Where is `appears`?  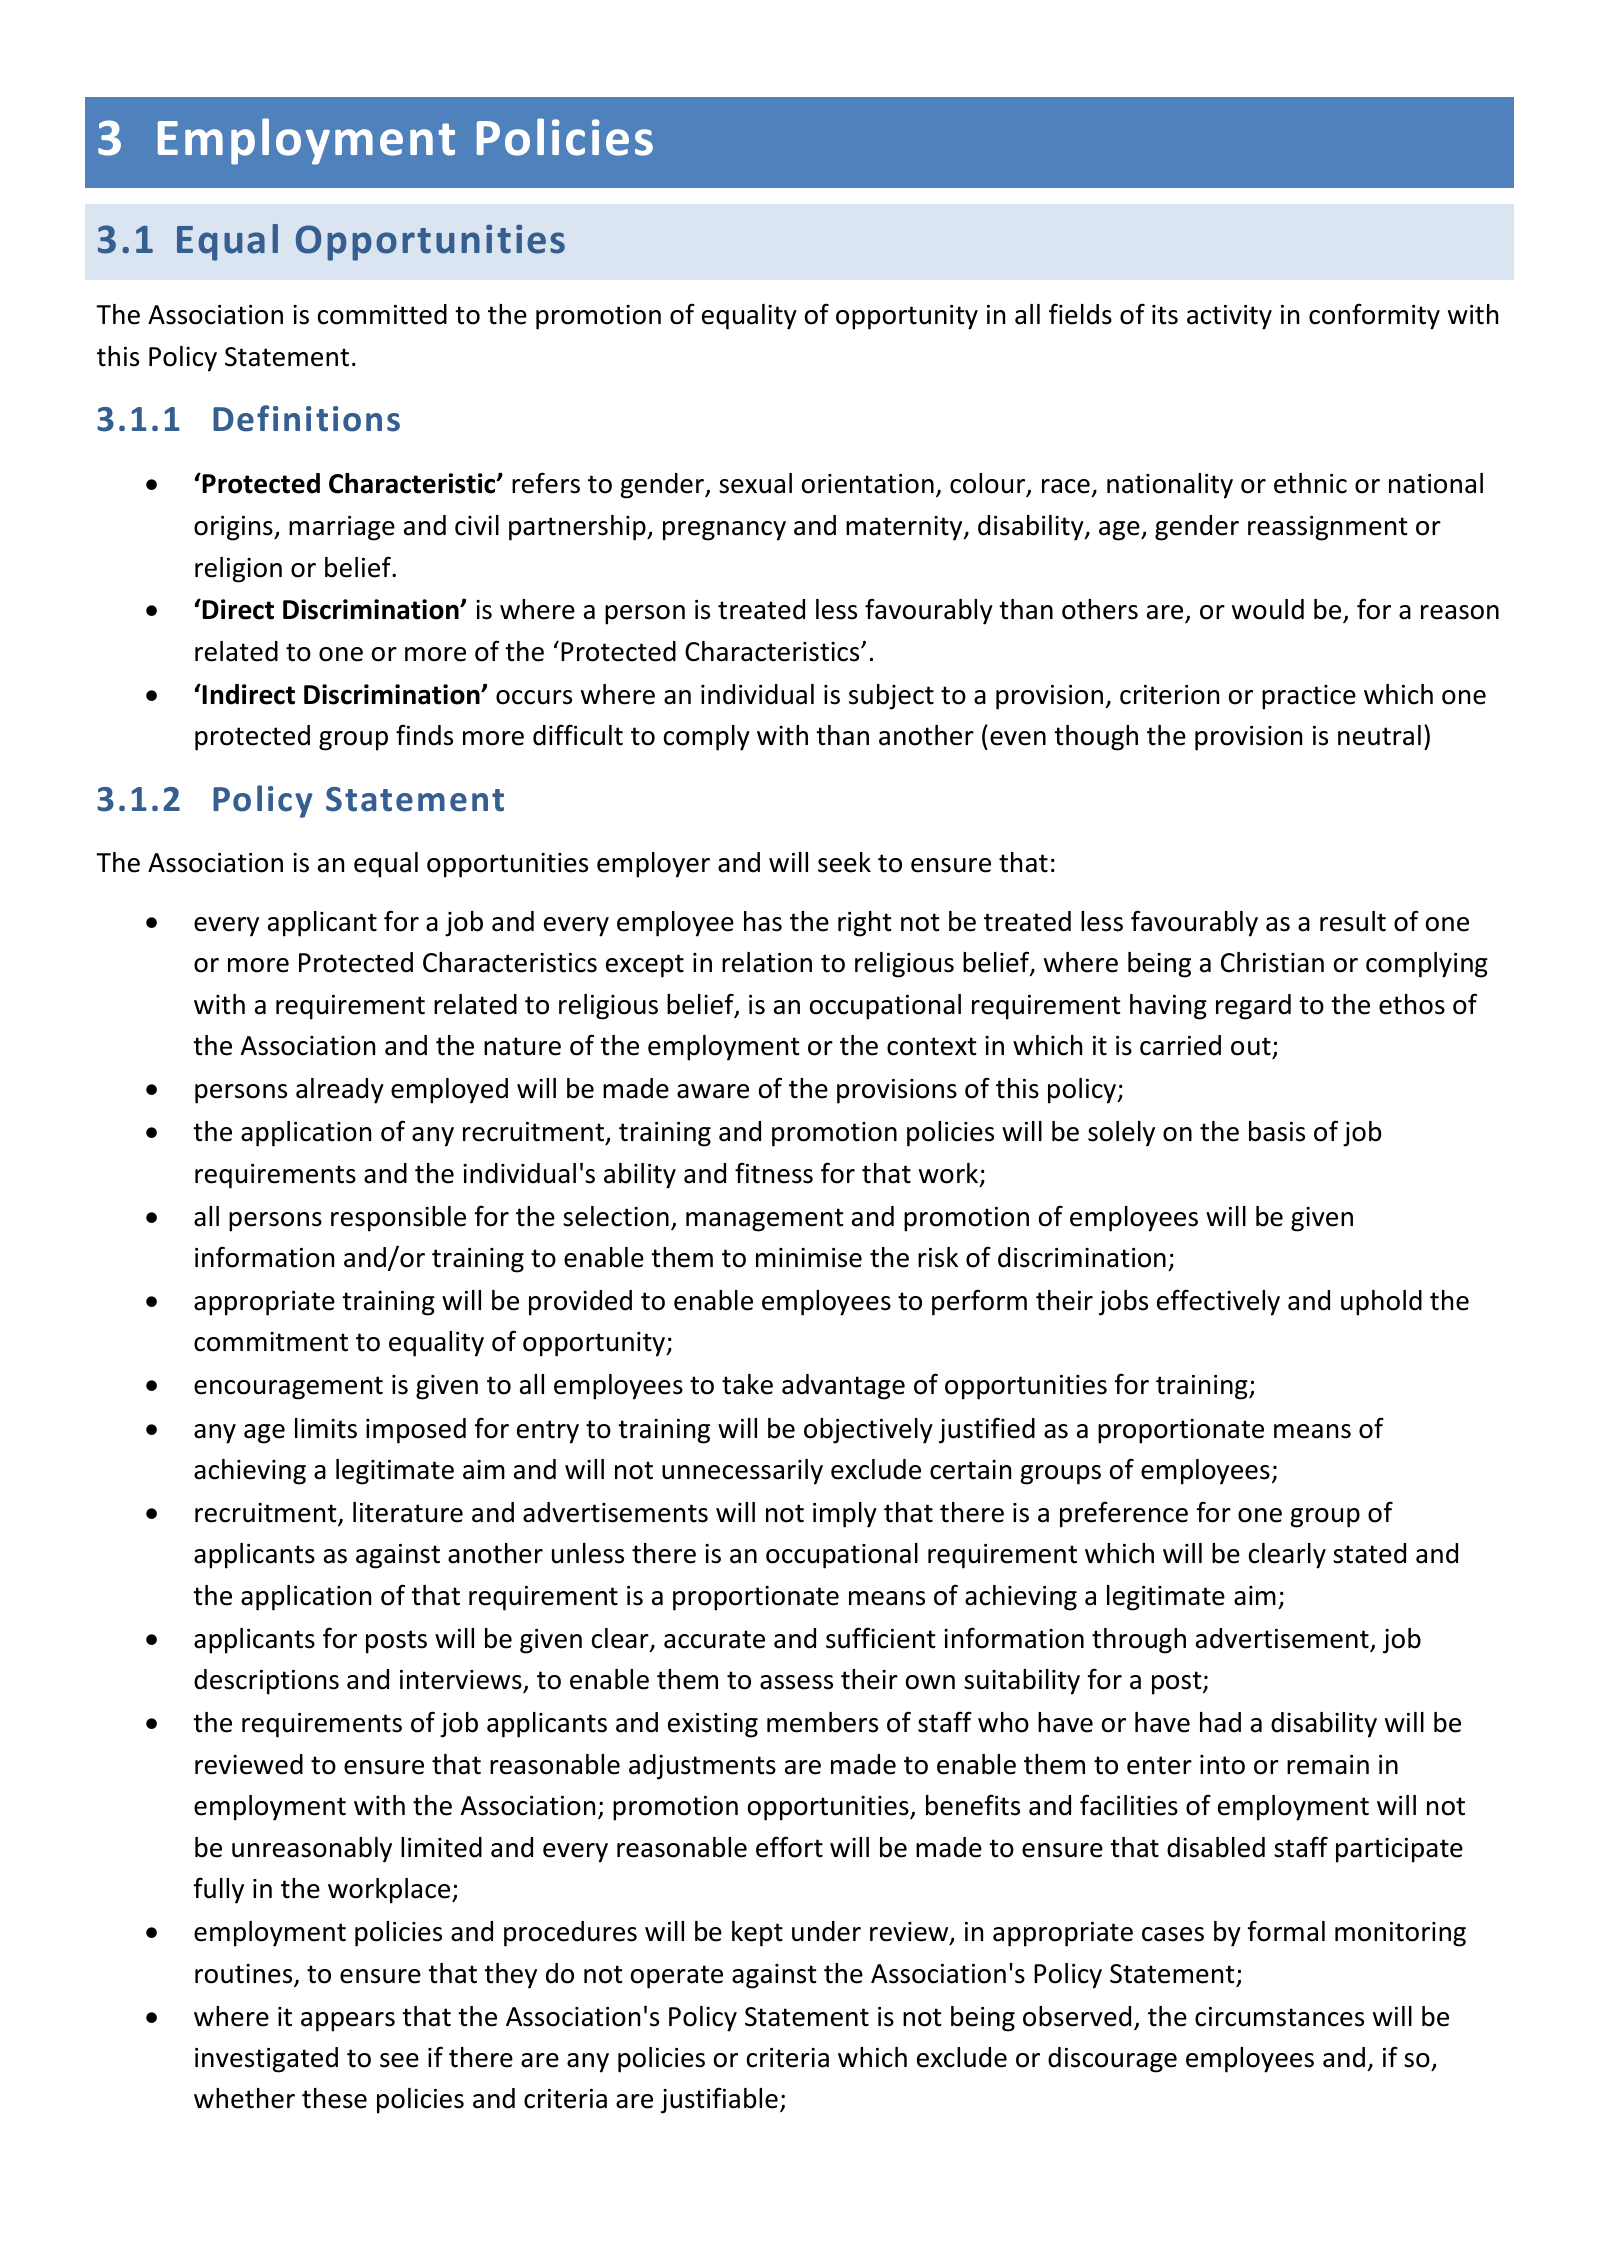
appears is located at coordinates (348, 2022).
